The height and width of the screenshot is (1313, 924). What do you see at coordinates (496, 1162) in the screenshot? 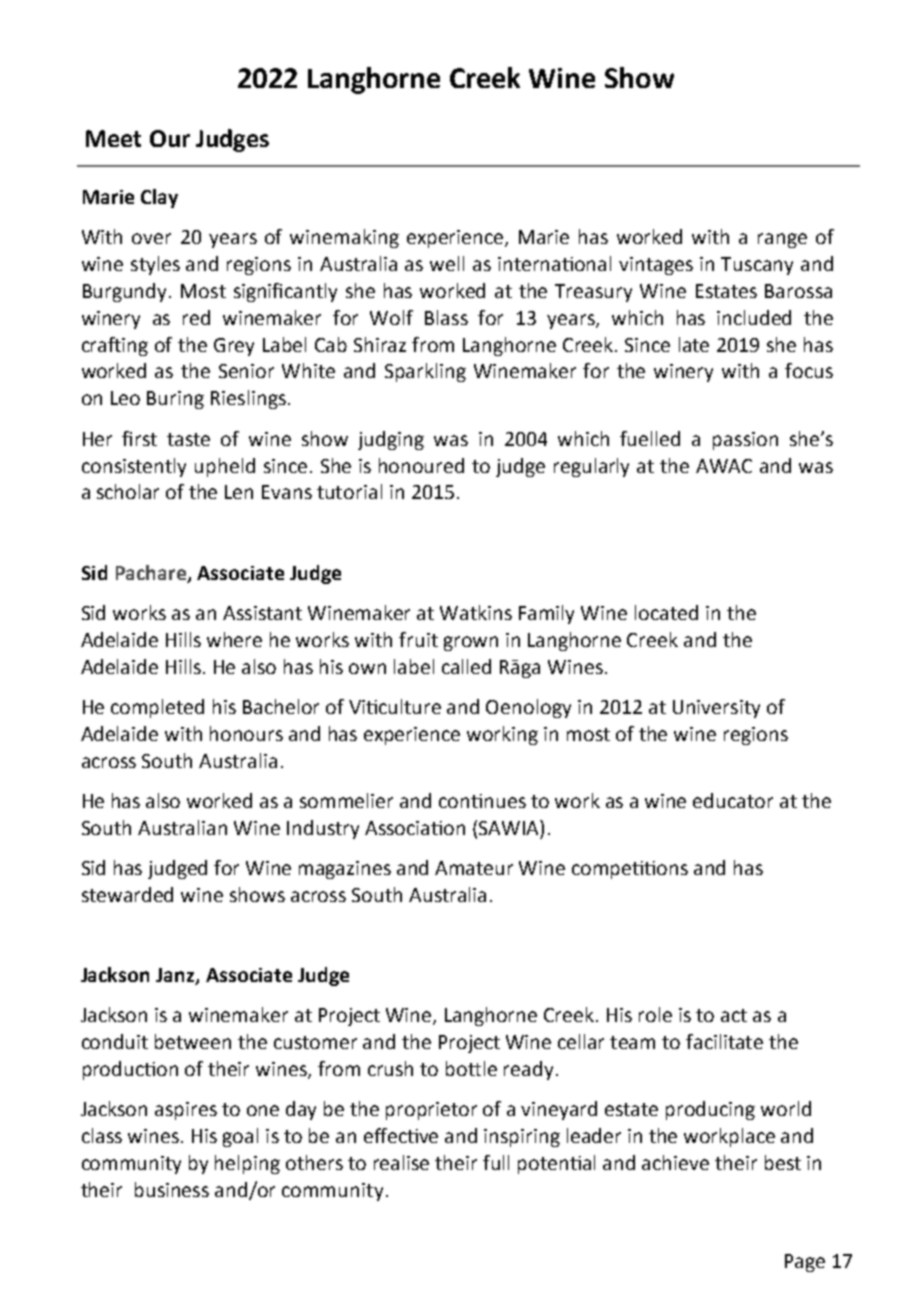
I see `full` at bounding box center [496, 1162].
